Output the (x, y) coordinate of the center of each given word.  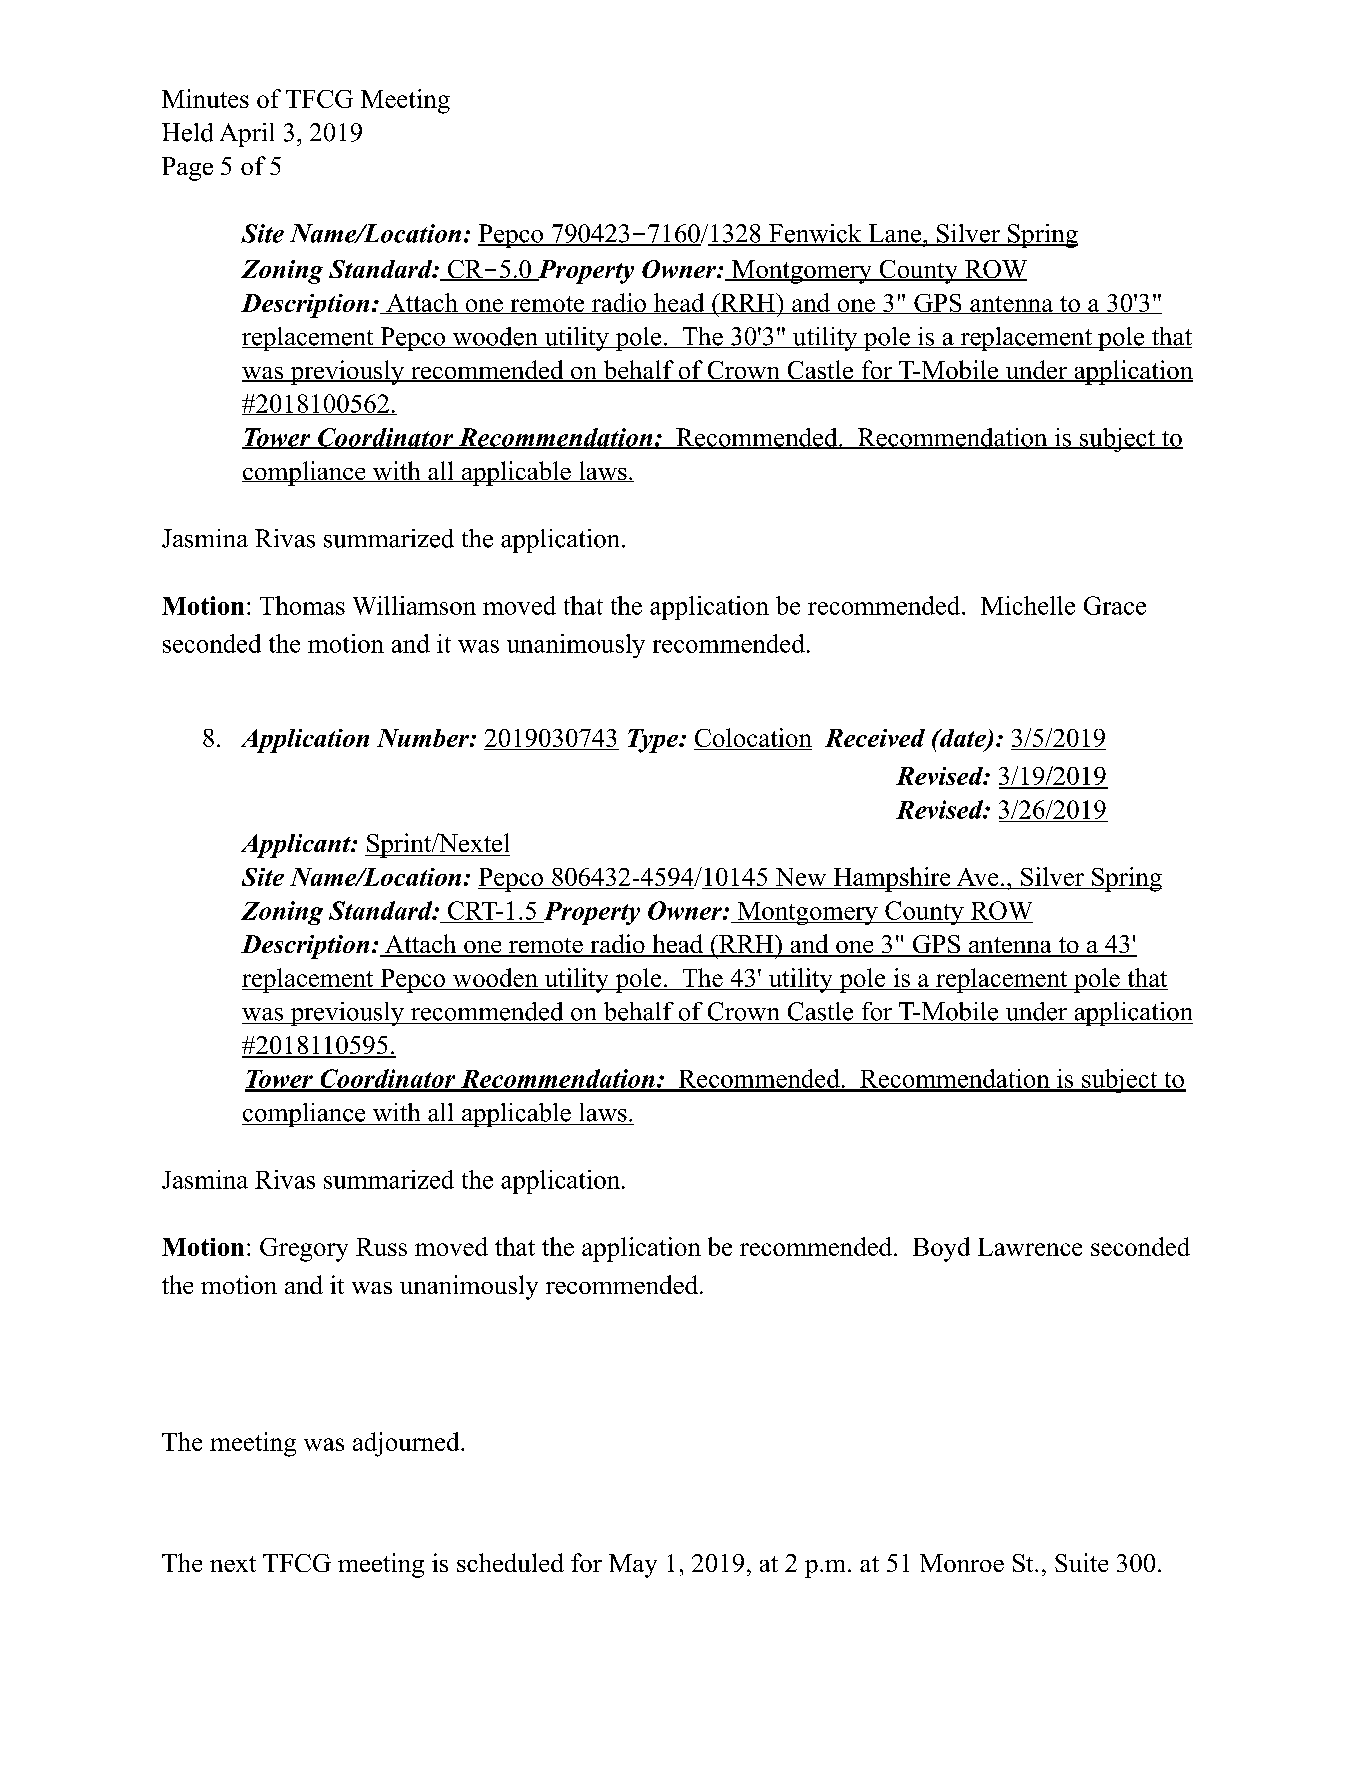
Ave (977, 878)
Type (654, 741)
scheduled (510, 1562)
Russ (381, 1247)
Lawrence (1030, 1247)
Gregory (304, 1250)
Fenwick (815, 234)
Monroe (962, 1563)
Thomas (302, 605)
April (247, 135)
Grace (1115, 605)
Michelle (1028, 605)
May (633, 1566)
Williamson (414, 605)
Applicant (297, 846)
